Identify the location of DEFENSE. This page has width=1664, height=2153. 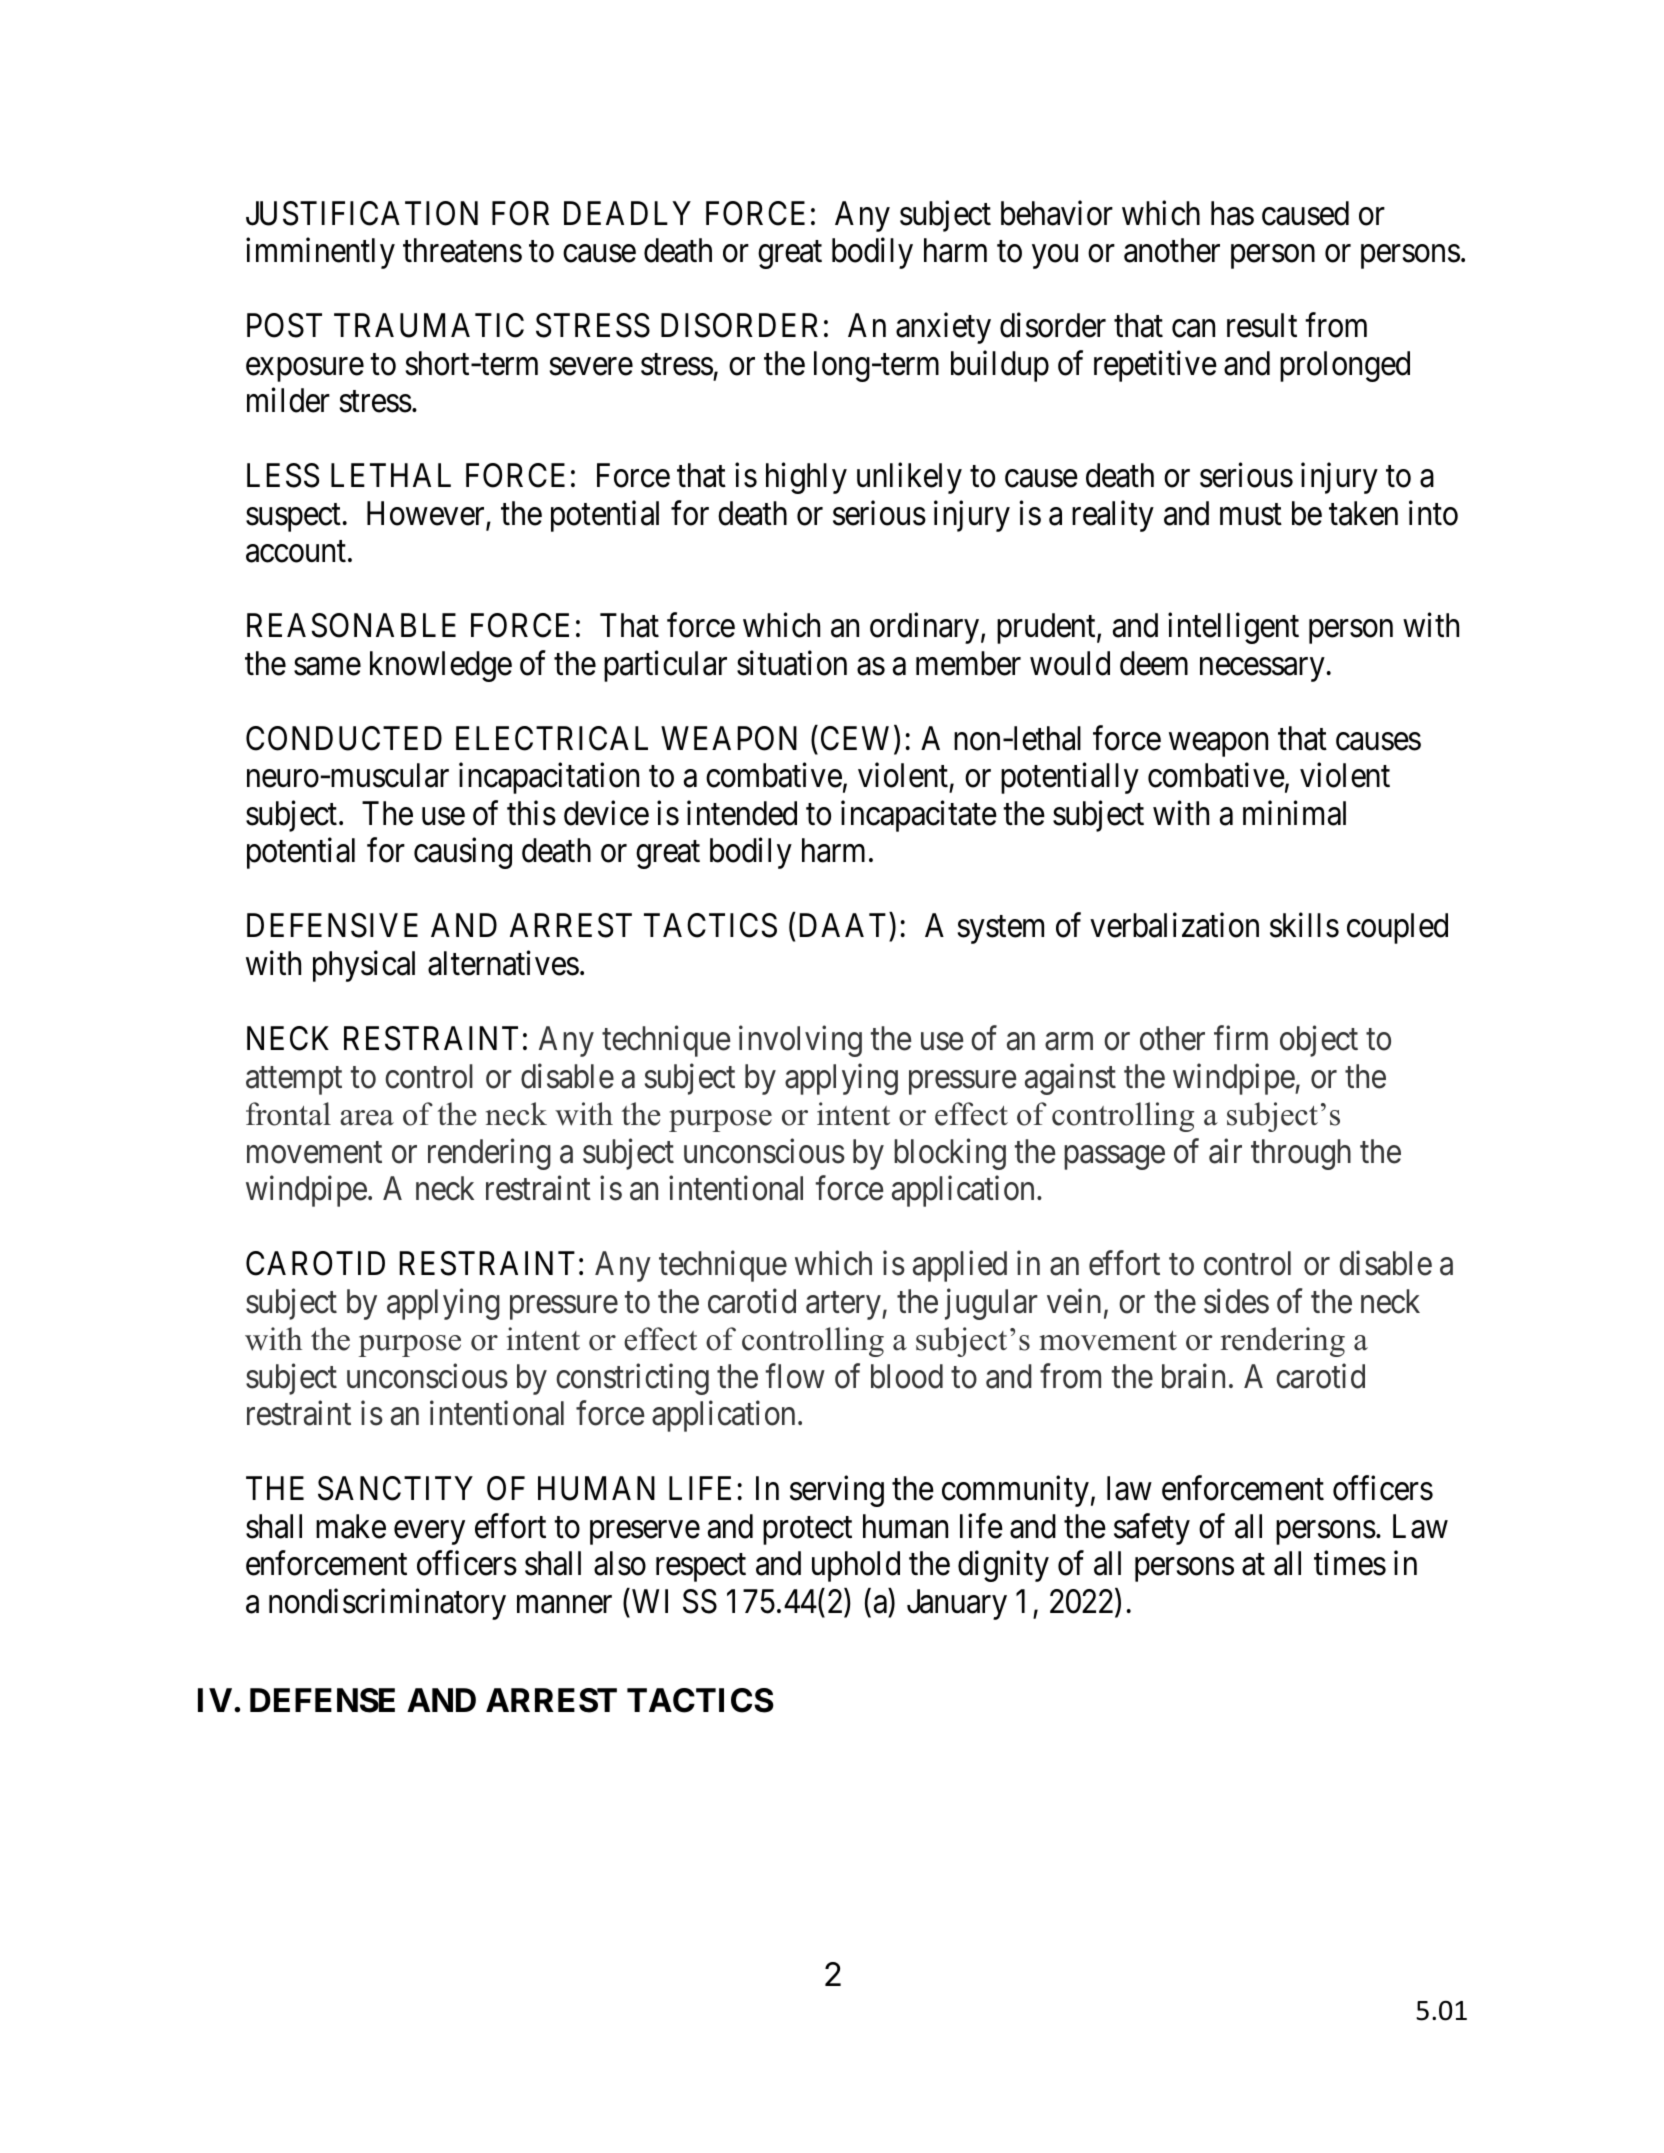
(322, 1700).
